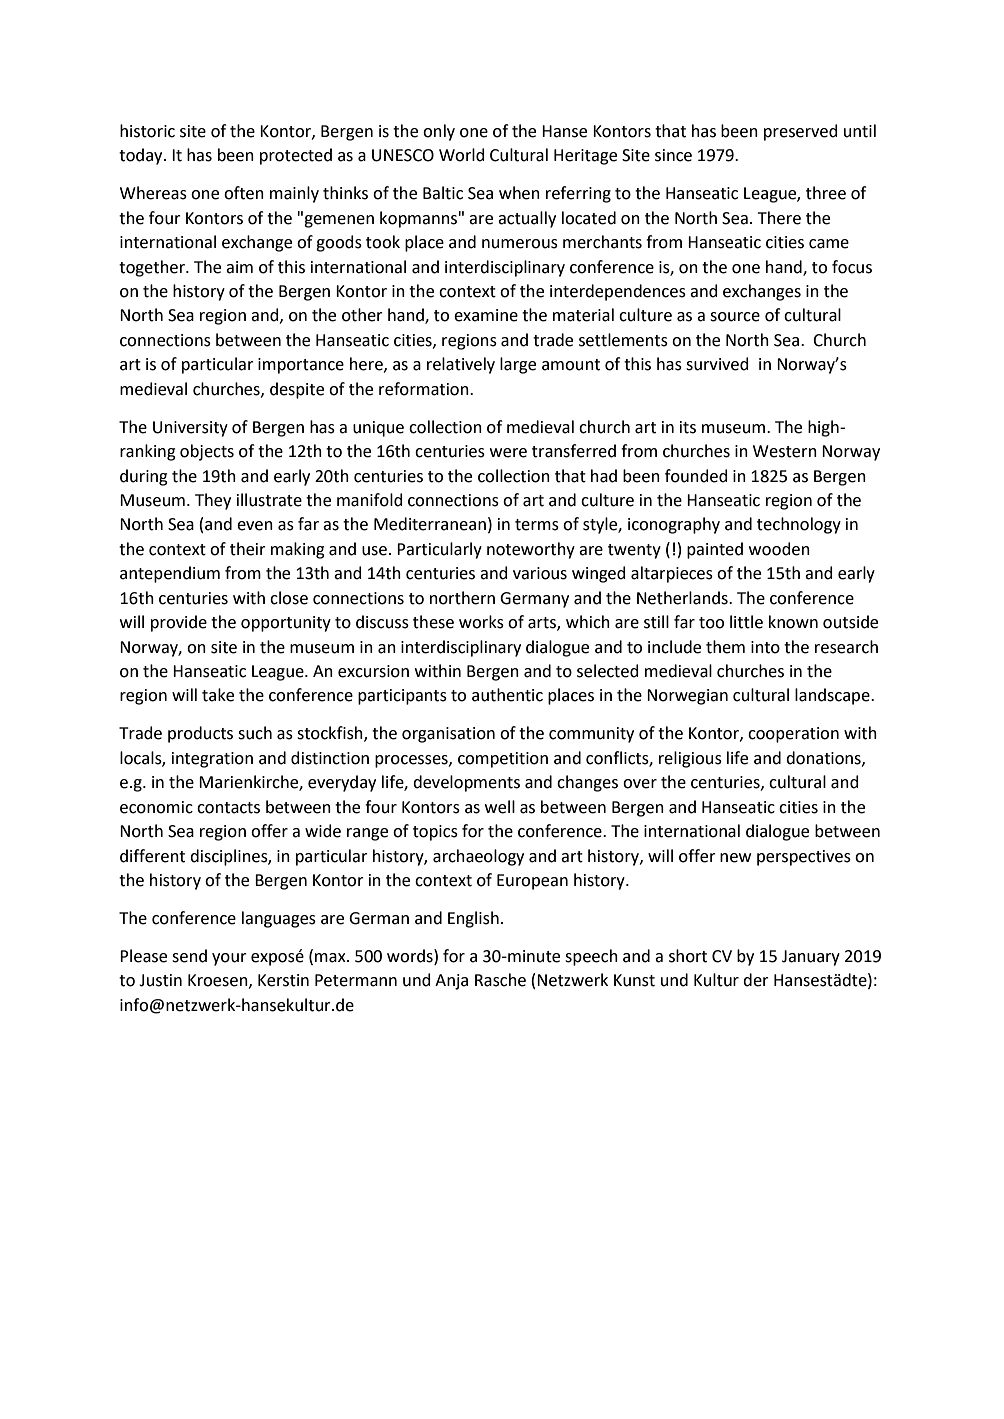 This screenshot has height=1419, width=1004. Describe the element at coordinates (244, 193) in the screenshot. I see `often` at that location.
